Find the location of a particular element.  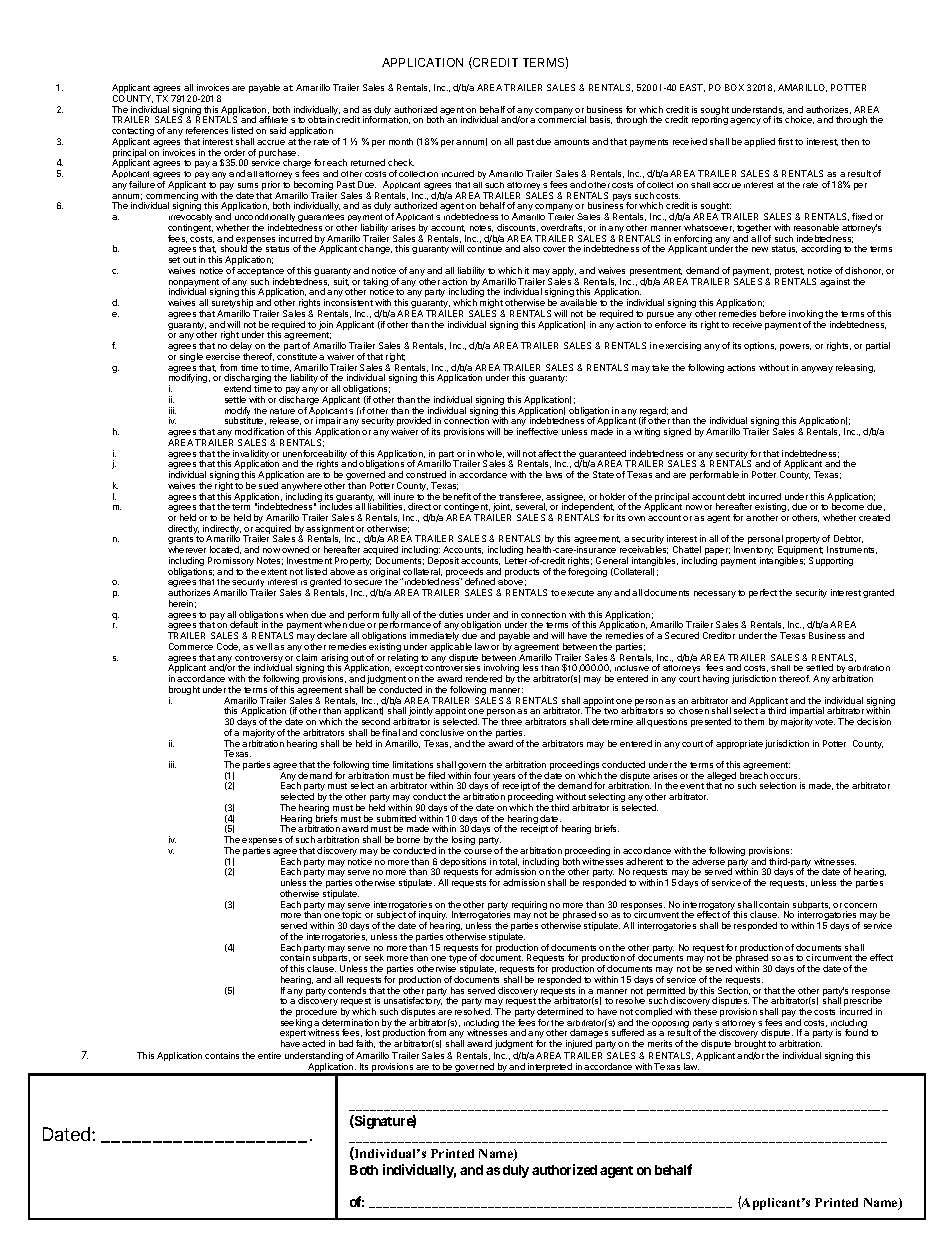

modification is located at coordinates (259, 431).
